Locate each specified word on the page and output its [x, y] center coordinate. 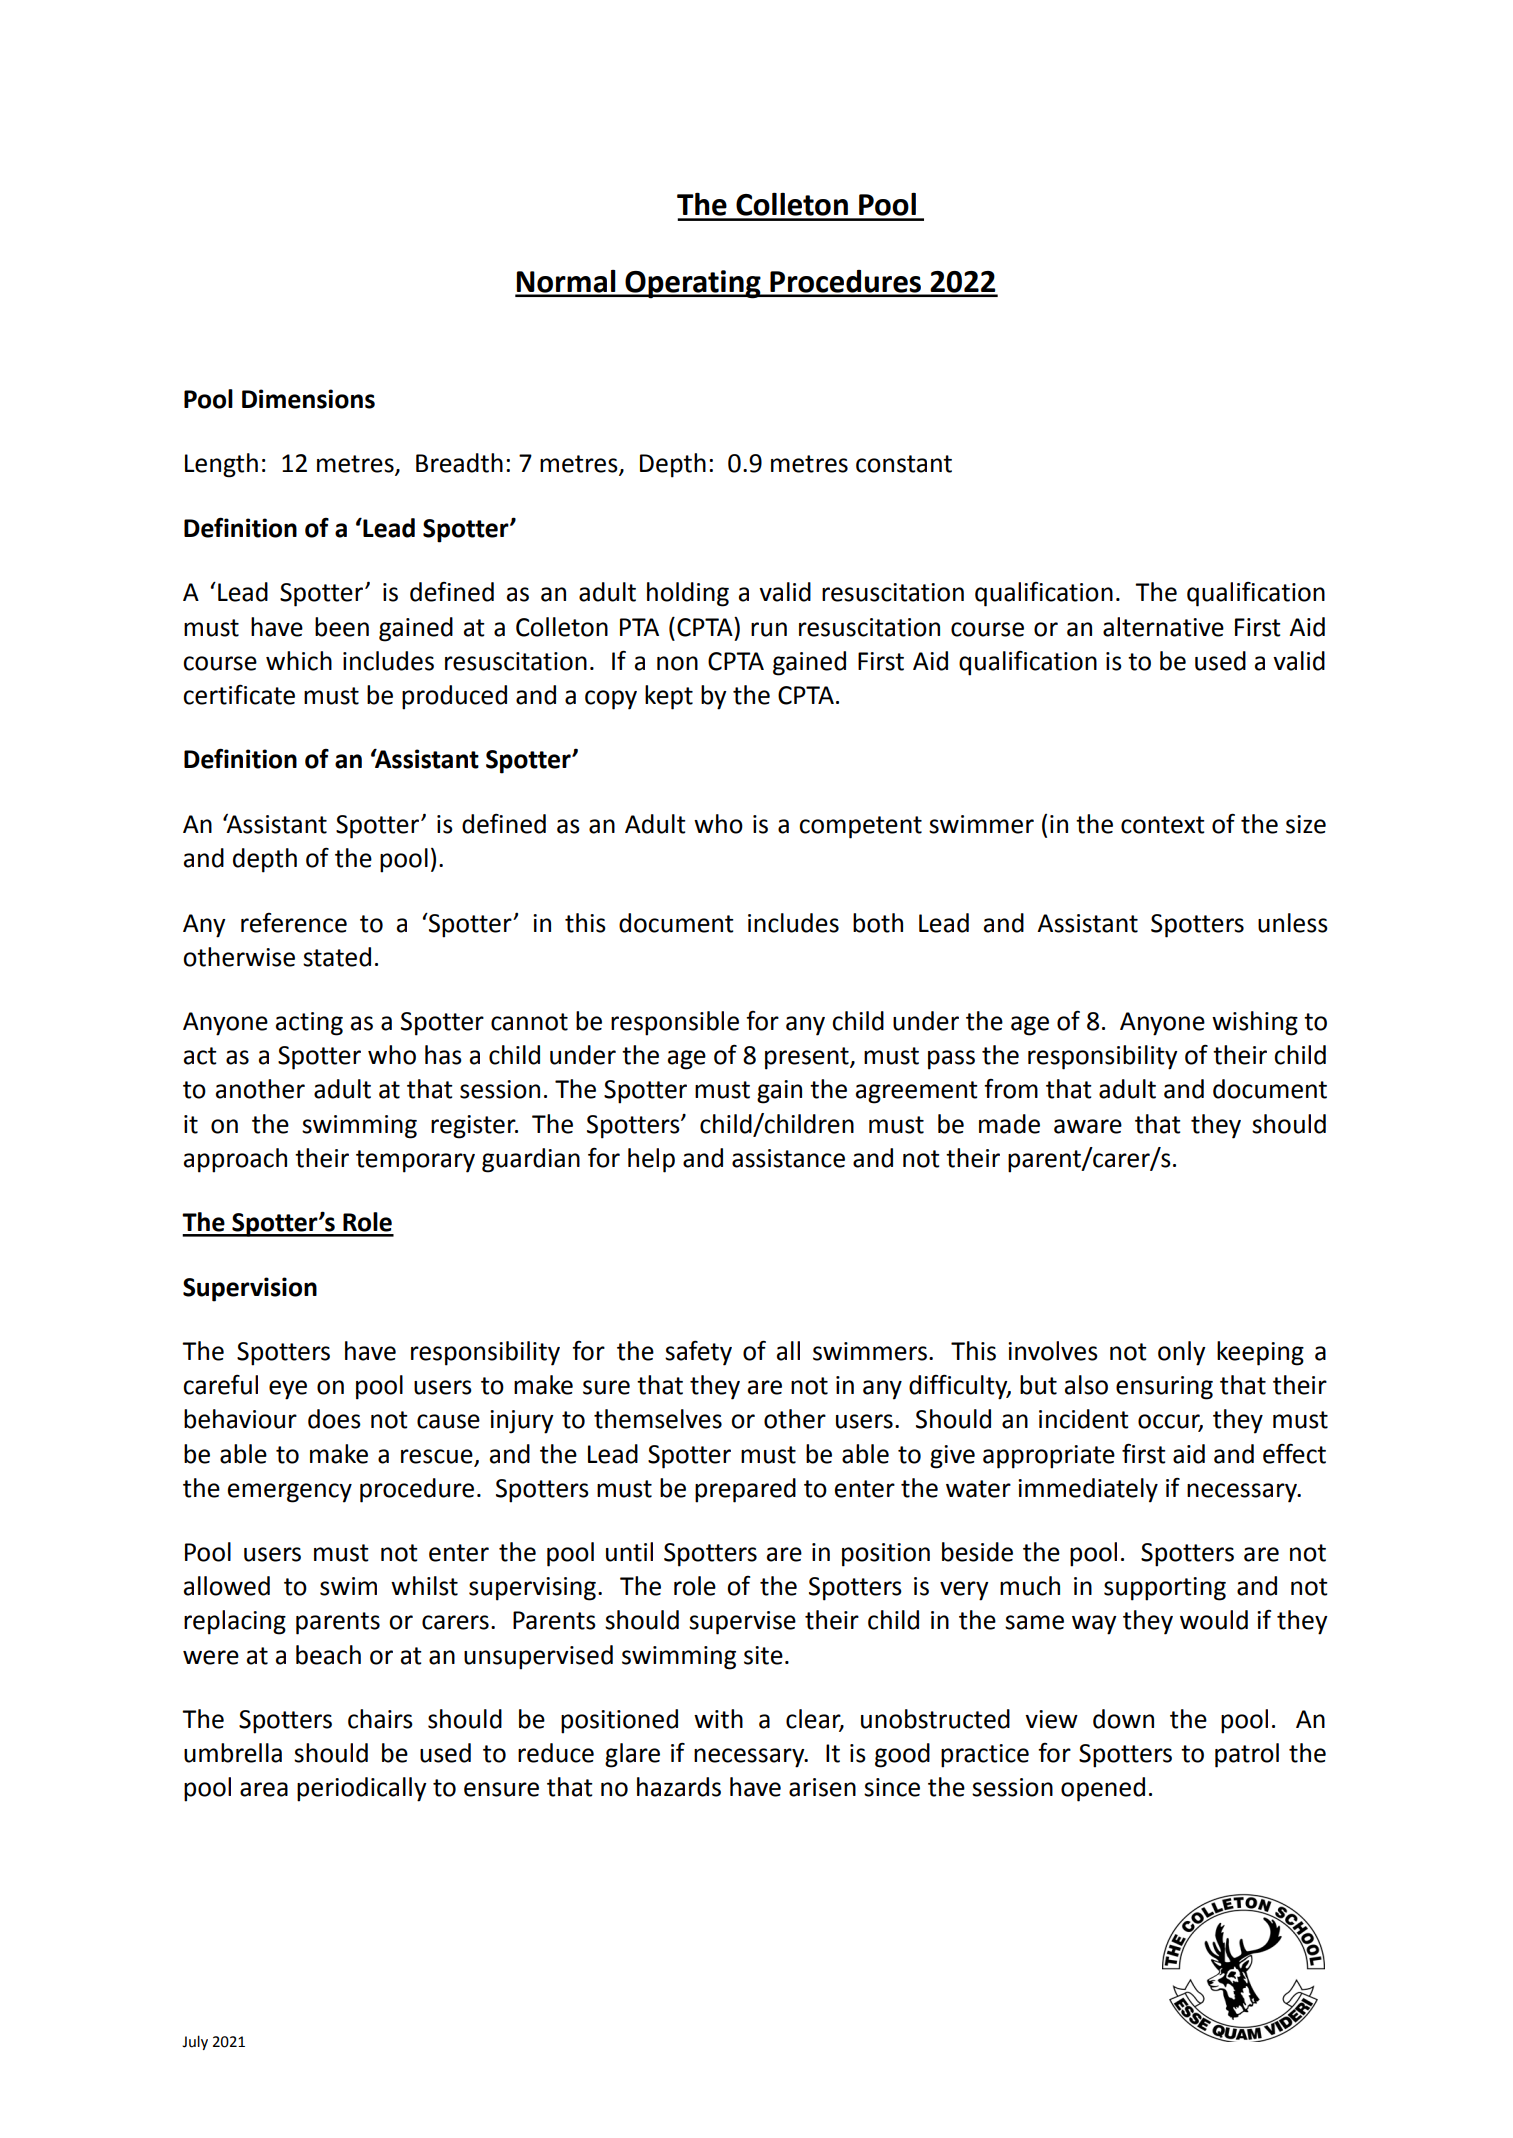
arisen [822, 1787]
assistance [788, 1158]
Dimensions [308, 399]
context [1163, 825]
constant [904, 464]
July [195, 2042]
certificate [239, 694]
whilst [424, 1586]
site [763, 1655]
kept [669, 697]
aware [1088, 1126]
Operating [693, 284]
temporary [415, 1161]
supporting [1165, 1589]
